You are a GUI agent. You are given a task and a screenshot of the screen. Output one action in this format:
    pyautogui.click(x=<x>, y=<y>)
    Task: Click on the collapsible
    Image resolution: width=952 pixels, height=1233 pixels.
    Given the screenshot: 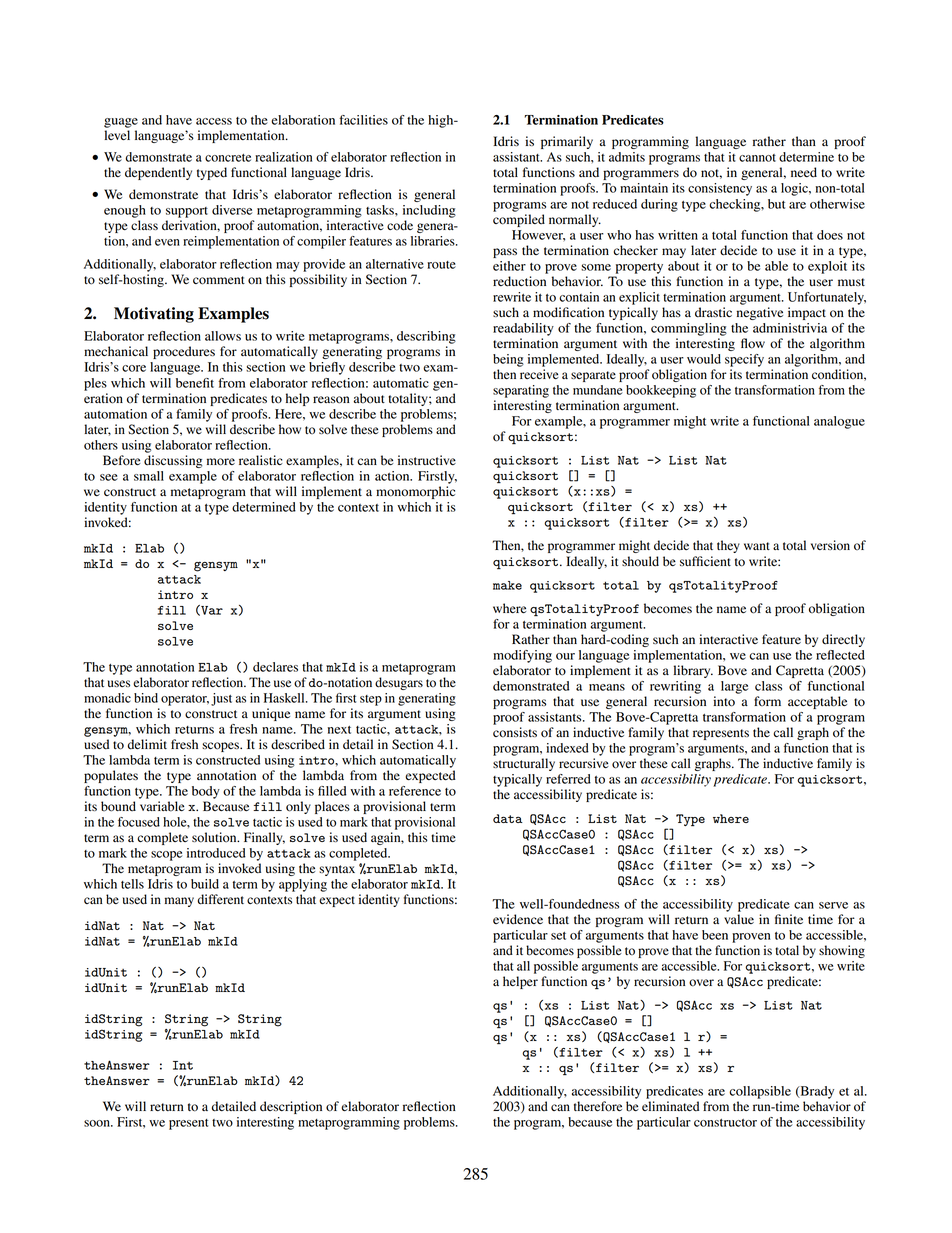 What is the action you would take?
    pyautogui.click(x=760, y=1092)
